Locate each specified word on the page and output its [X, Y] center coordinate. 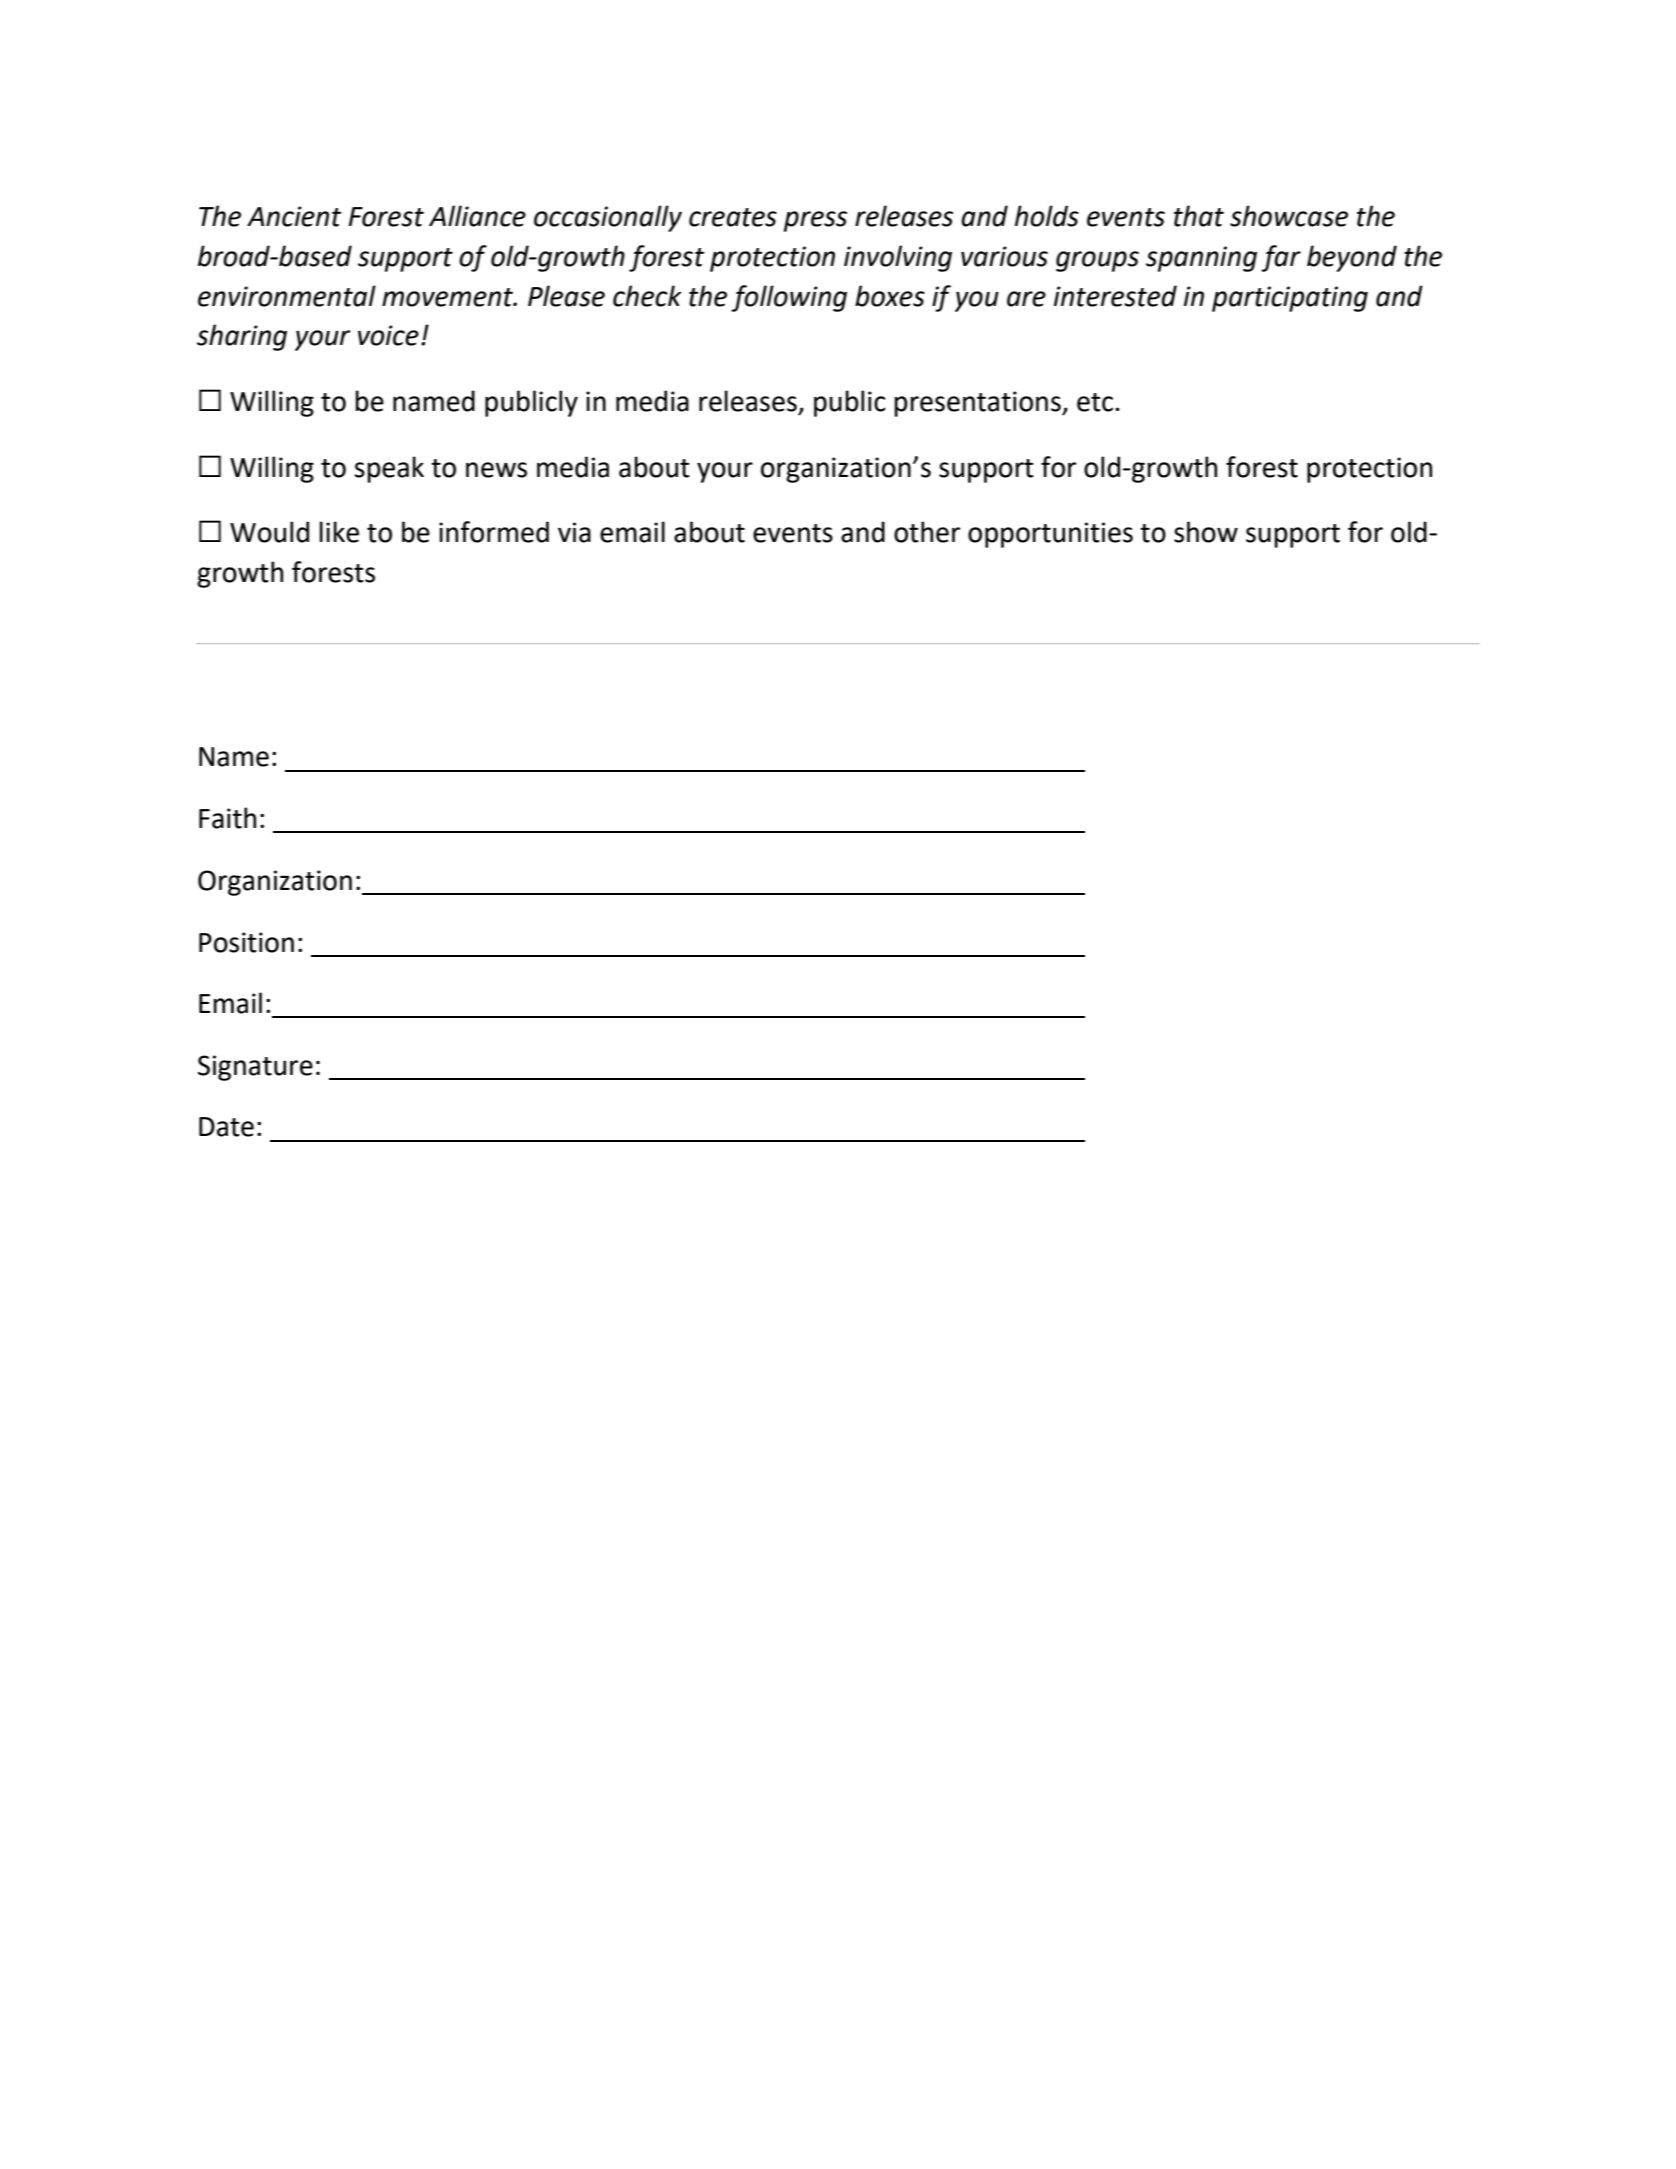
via [574, 532]
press [815, 221]
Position [246, 942]
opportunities [1050, 535]
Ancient [294, 216]
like [339, 532]
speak [389, 469]
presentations [978, 404]
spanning [1201, 259]
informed [494, 532]
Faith [227, 818]
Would [269, 532]
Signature [255, 1068]
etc [1096, 402]
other [927, 532]
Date [226, 1127]
